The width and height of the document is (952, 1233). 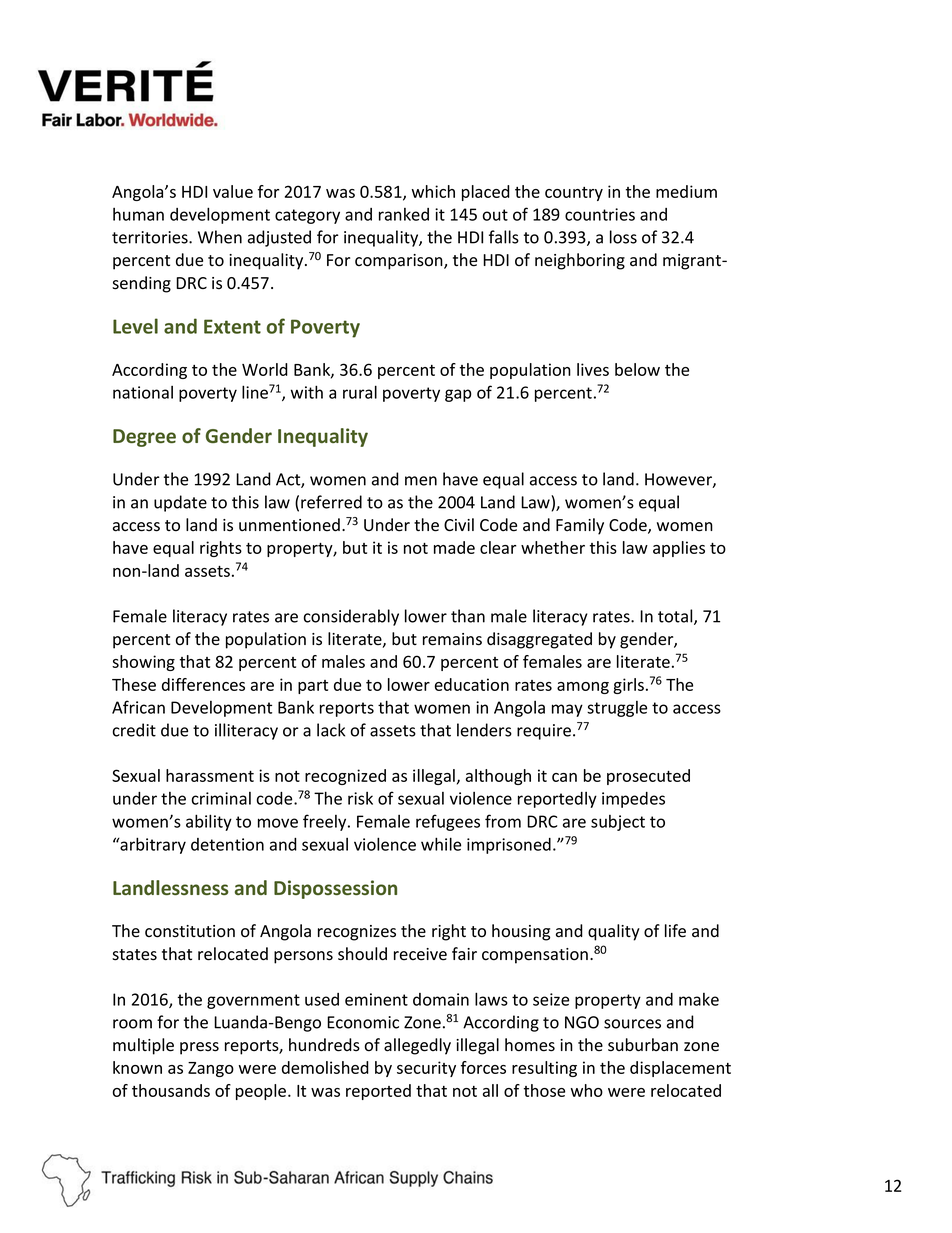 I want to click on security, so click(x=426, y=1069).
